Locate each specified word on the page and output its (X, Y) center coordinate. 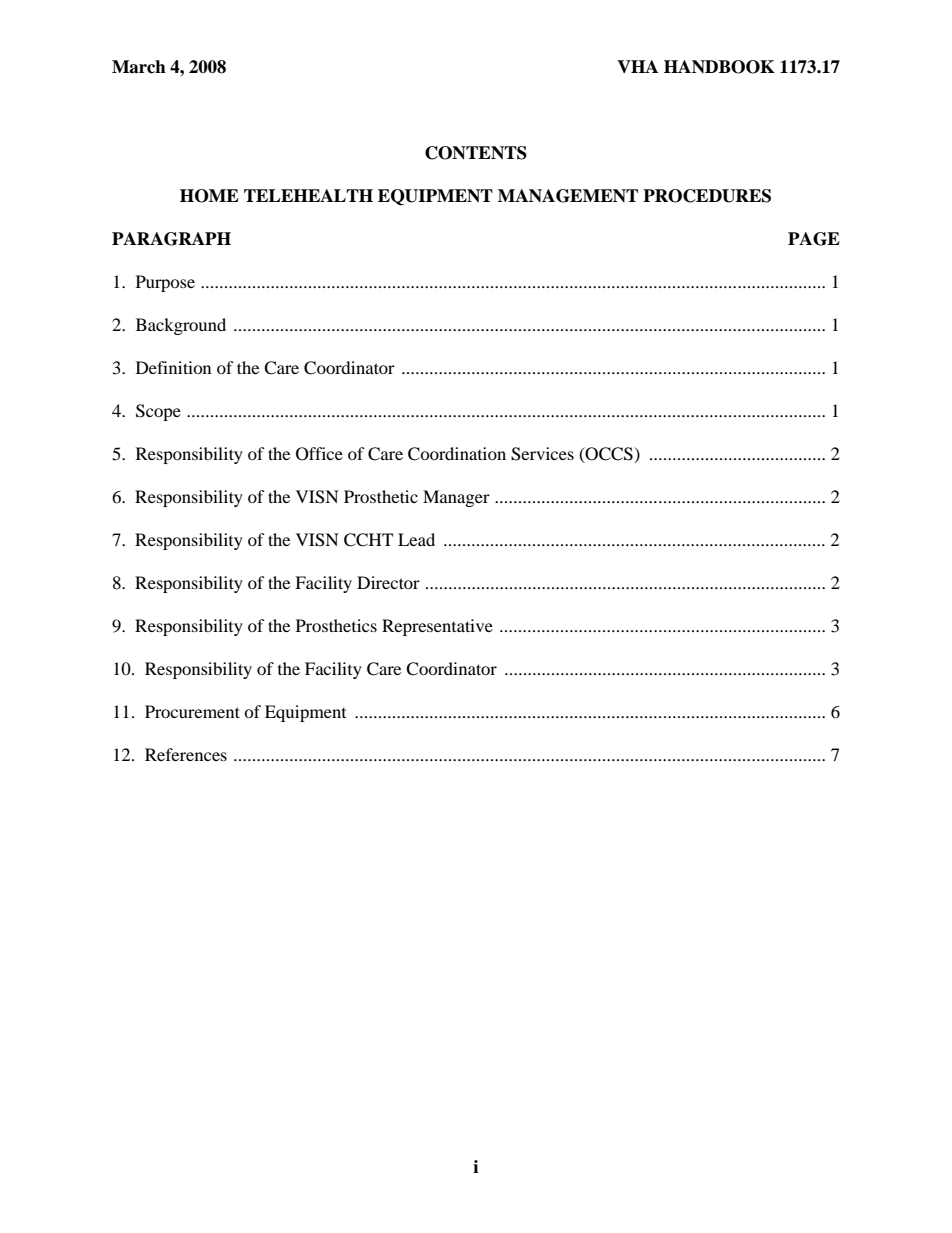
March (139, 67)
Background (181, 326)
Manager (456, 498)
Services (542, 454)
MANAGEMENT (568, 196)
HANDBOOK (719, 67)
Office (319, 454)
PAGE (814, 239)
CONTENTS (476, 153)
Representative (437, 627)
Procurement (192, 711)
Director (388, 582)
